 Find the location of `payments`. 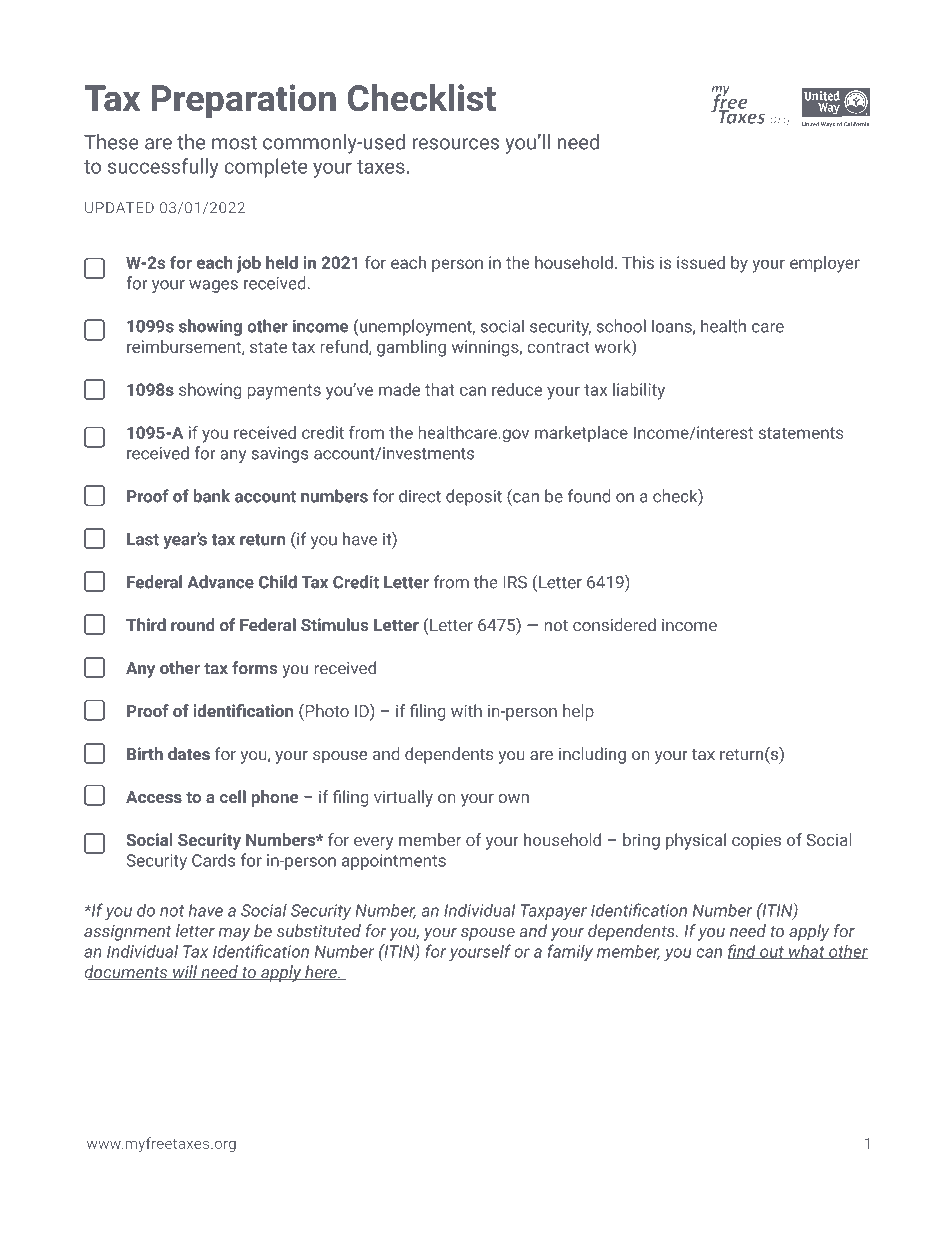

payments is located at coordinates (284, 392).
